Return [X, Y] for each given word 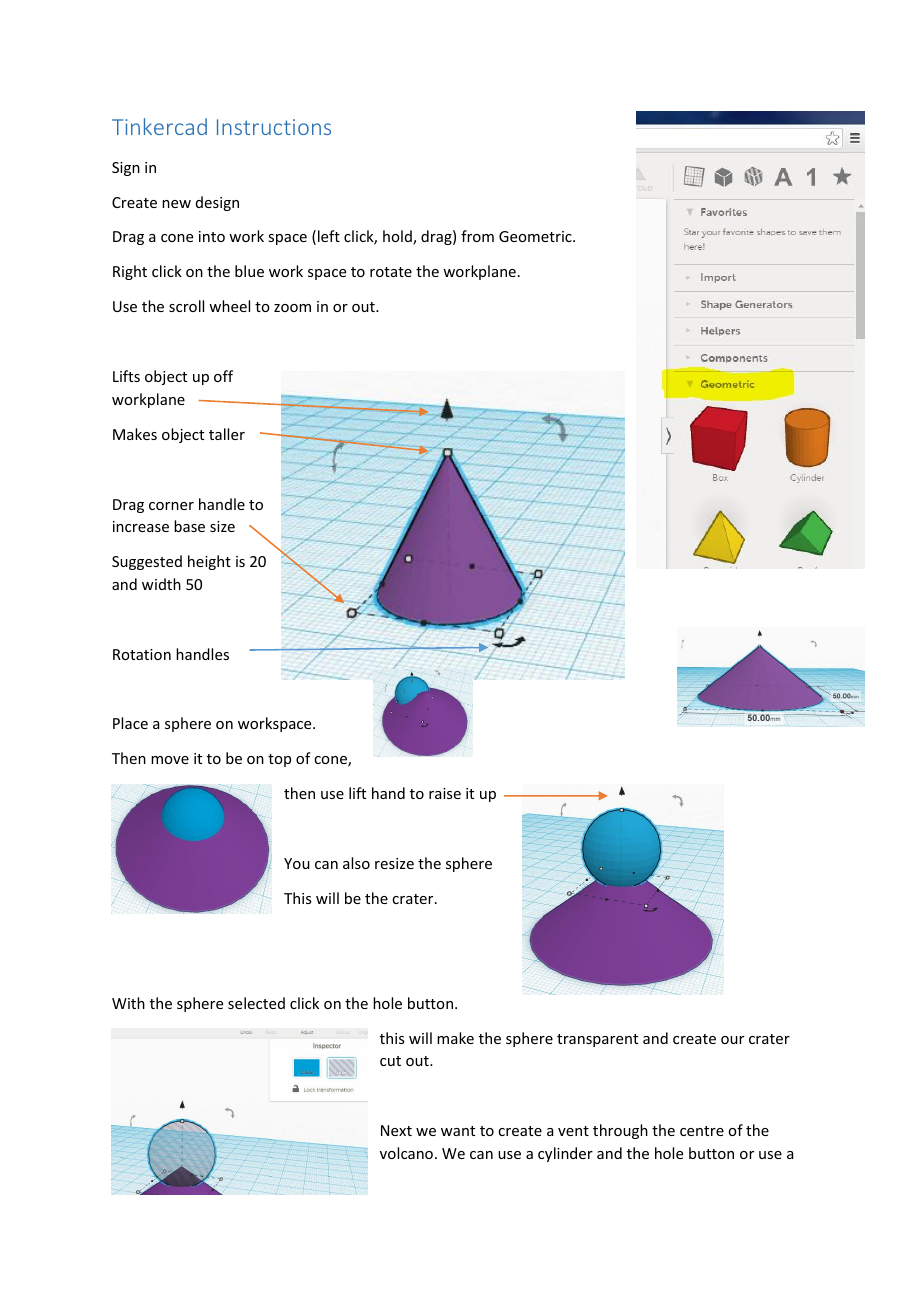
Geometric [536, 236]
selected [256, 1003]
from [477, 236]
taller [227, 434]
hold [398, 237]
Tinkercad [159, 126]
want [458, 1131]
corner [171, 506]
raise [445, 793]
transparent [597, 1040]
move [170, 760]
